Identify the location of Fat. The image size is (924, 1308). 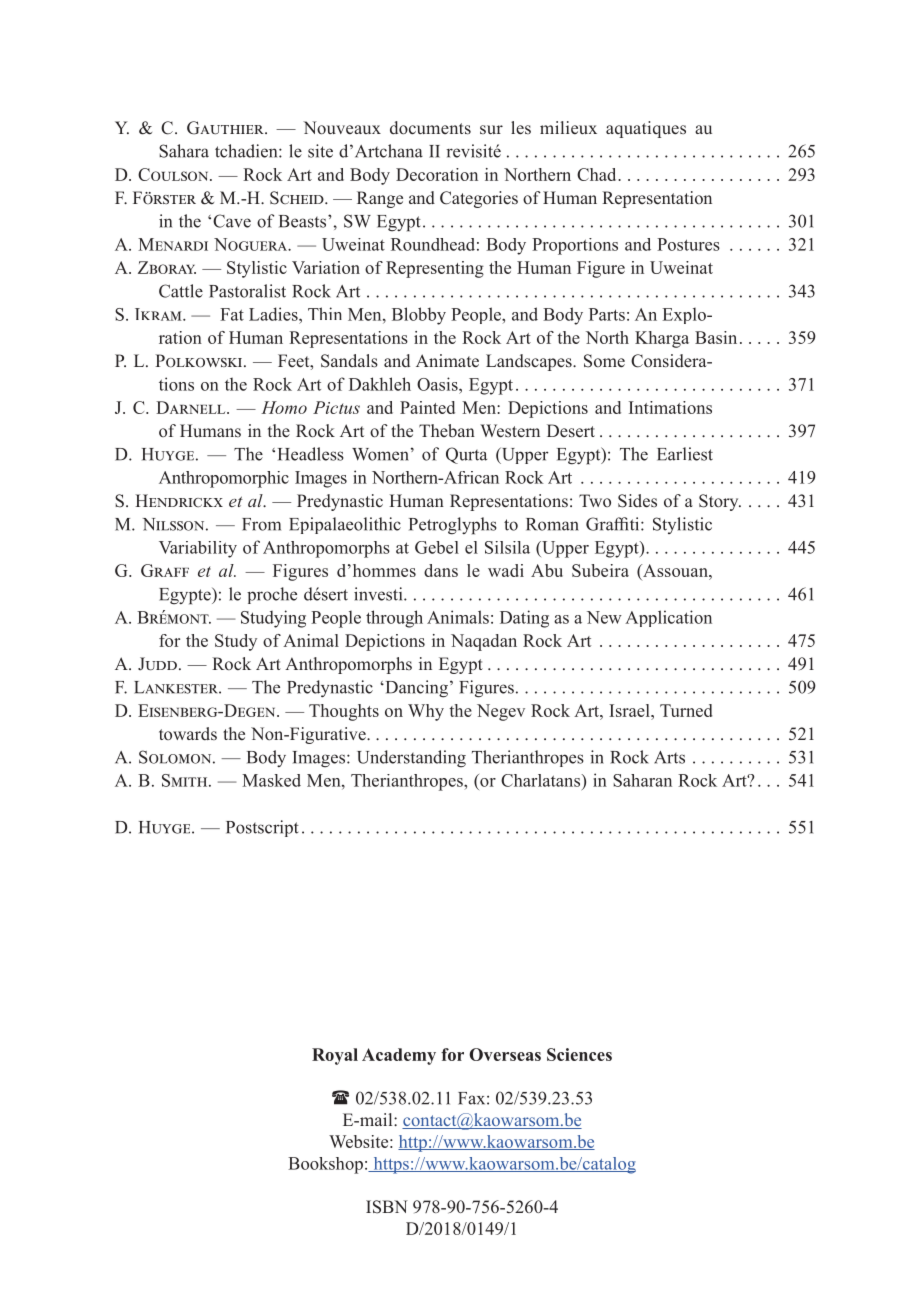
(232, 314).
